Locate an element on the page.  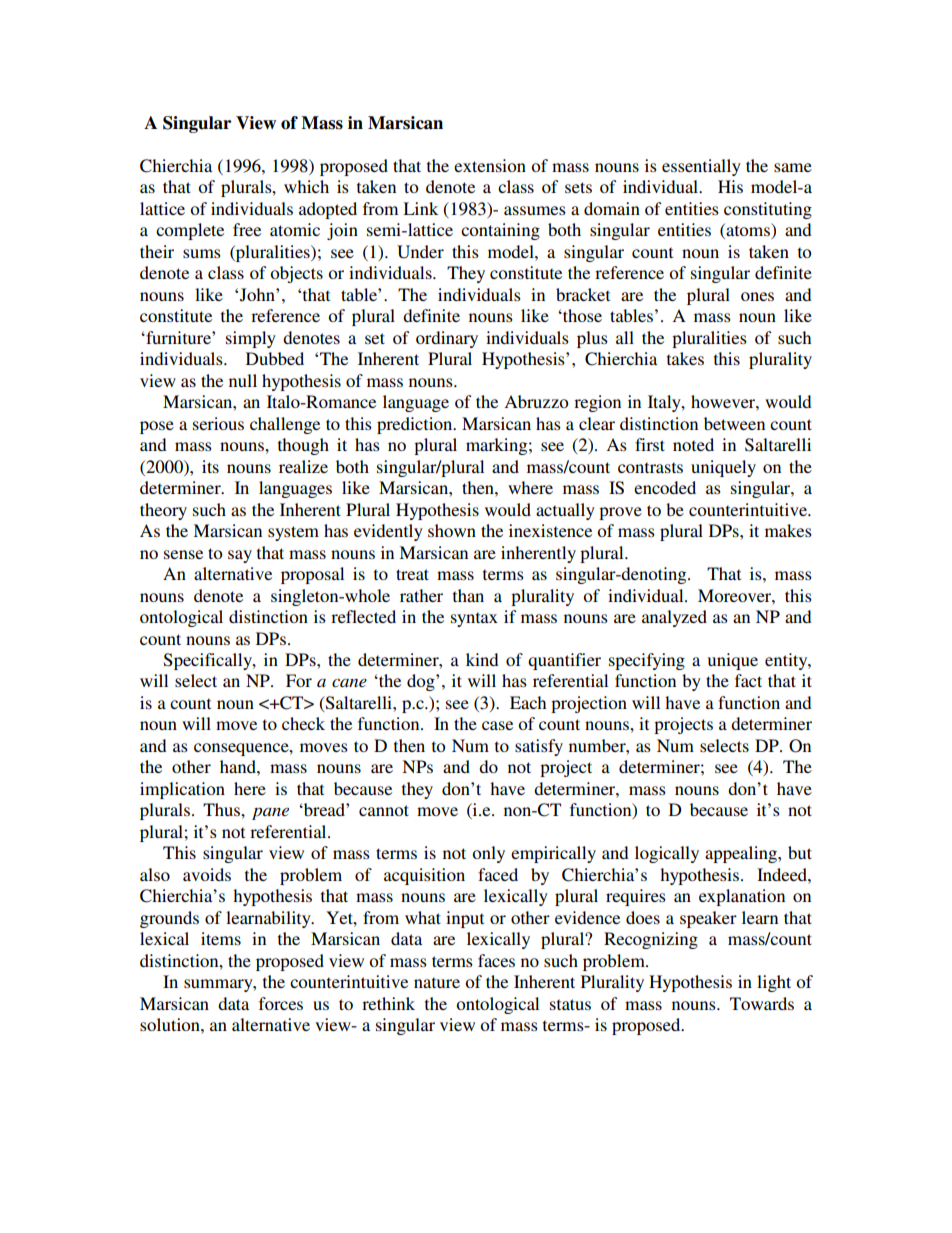
free is located at coordinates (247, 229).
